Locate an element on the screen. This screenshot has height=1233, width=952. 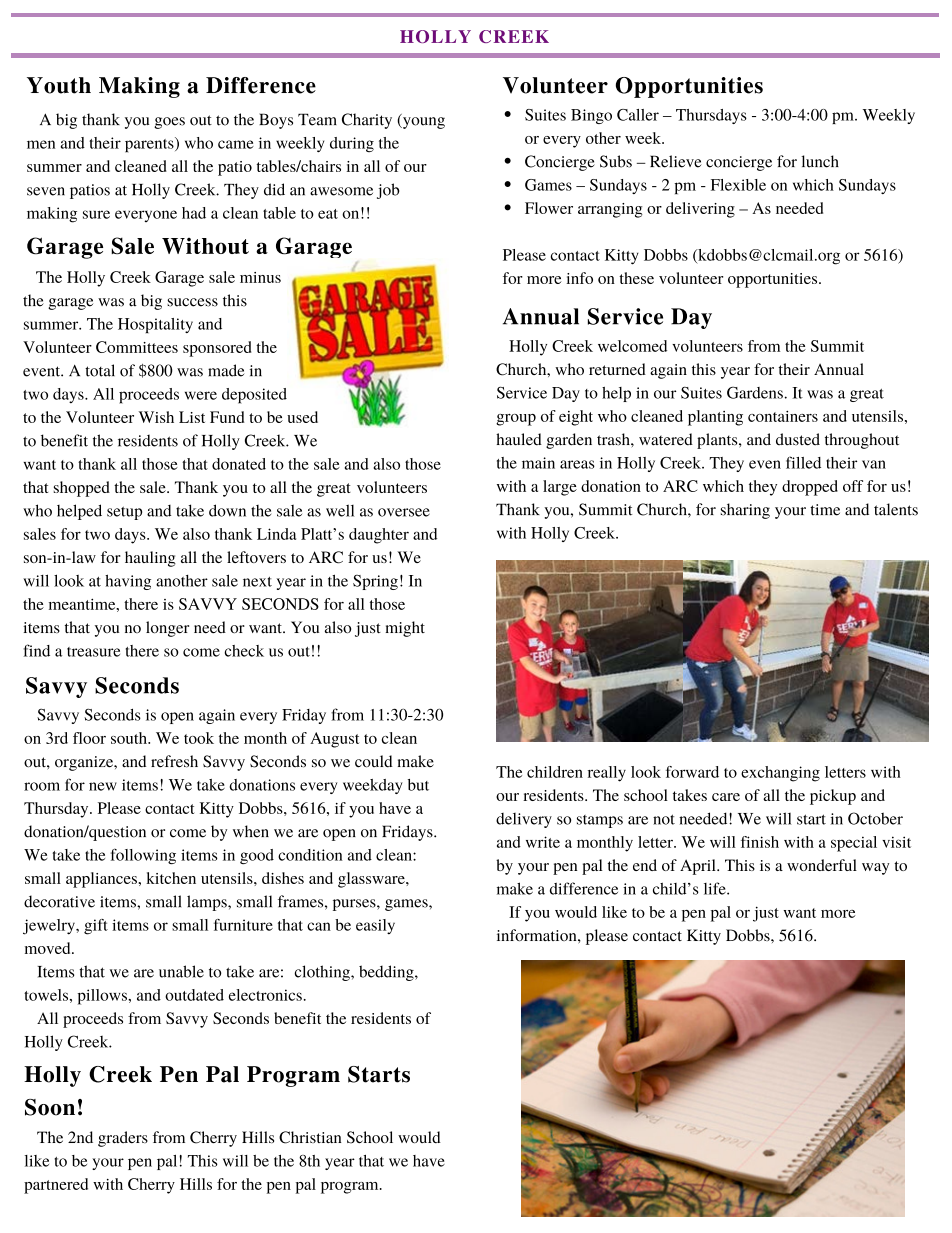
might is located at coordinates (405, 629).
